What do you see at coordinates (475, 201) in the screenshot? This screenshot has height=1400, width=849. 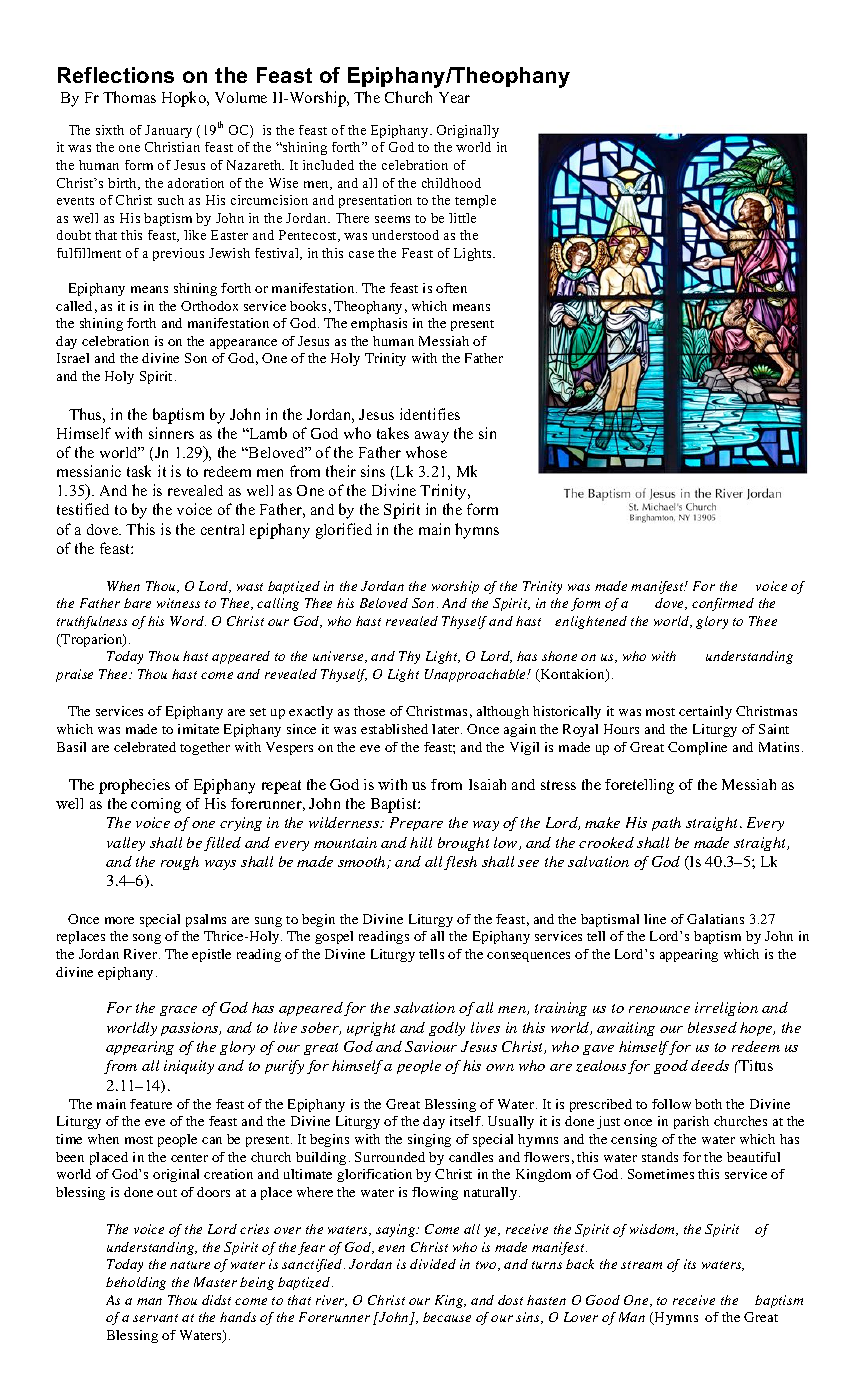 I see `temple` at bounding box center [475, 201].
